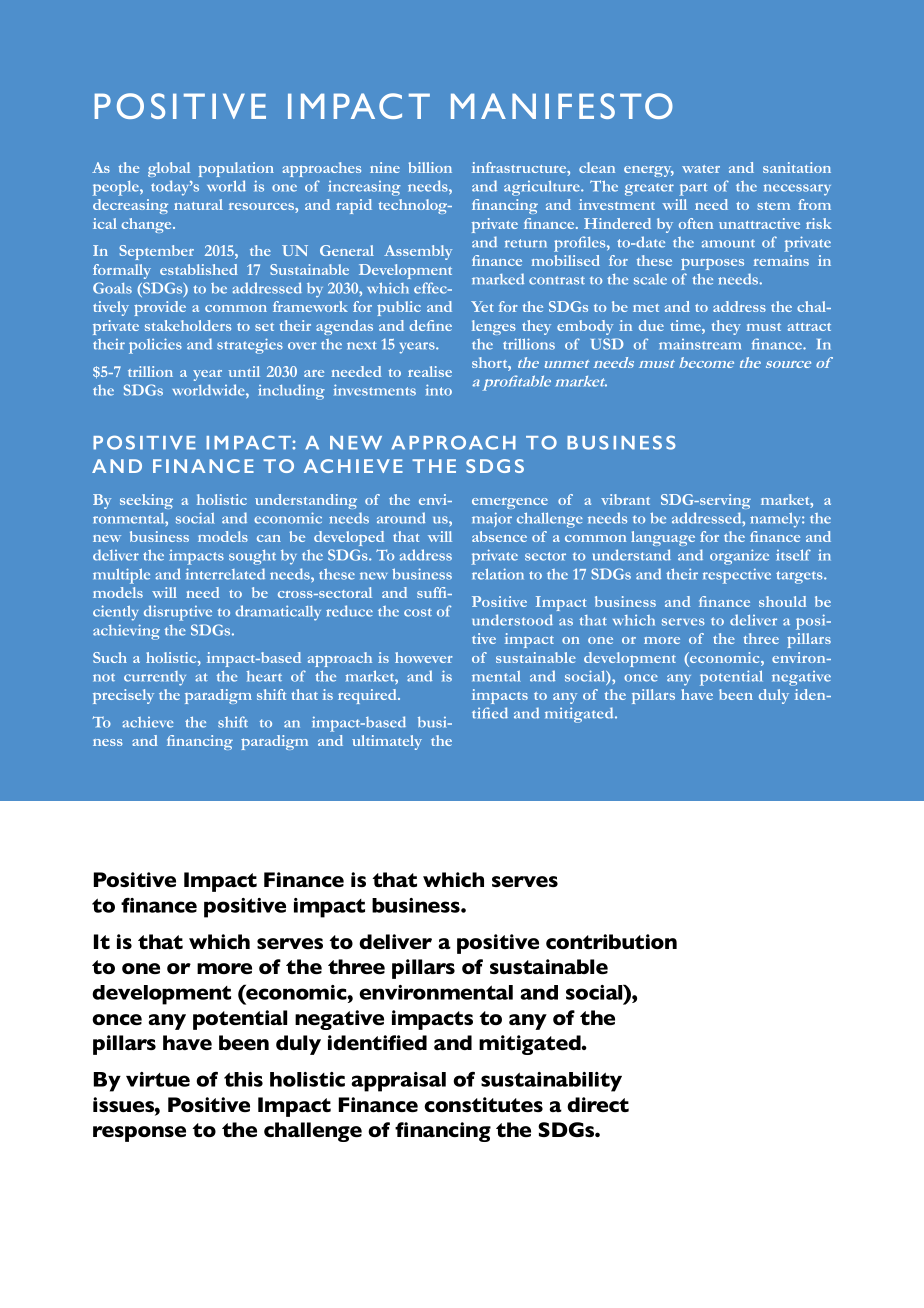  Describe the element at coordinates (782, 601) in the image. I see `should` at that location.
